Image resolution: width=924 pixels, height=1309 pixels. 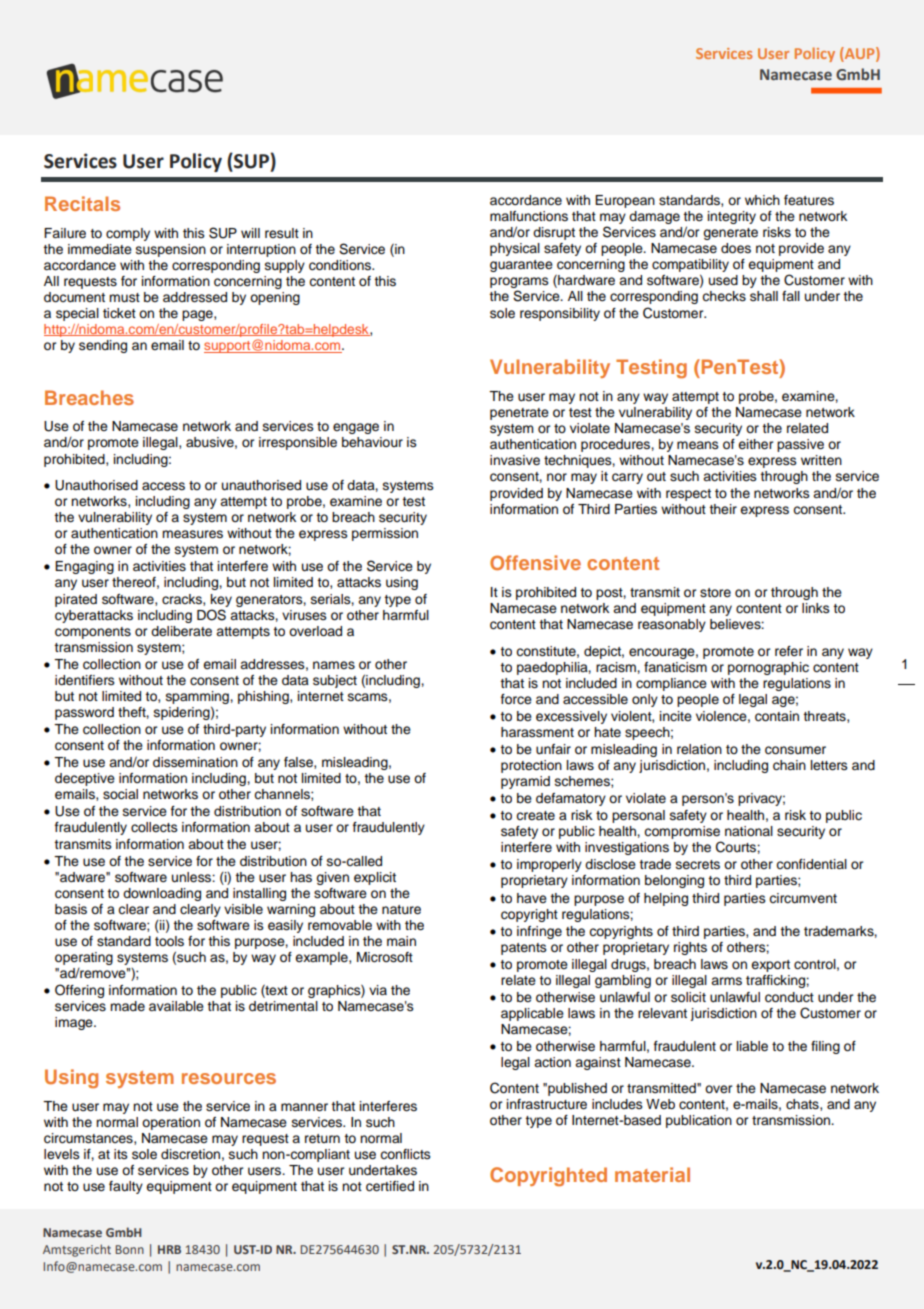 What do you see at coordinates (169, 1249) in the page?
I see `HRB` at bounding box center [169, 1249].
